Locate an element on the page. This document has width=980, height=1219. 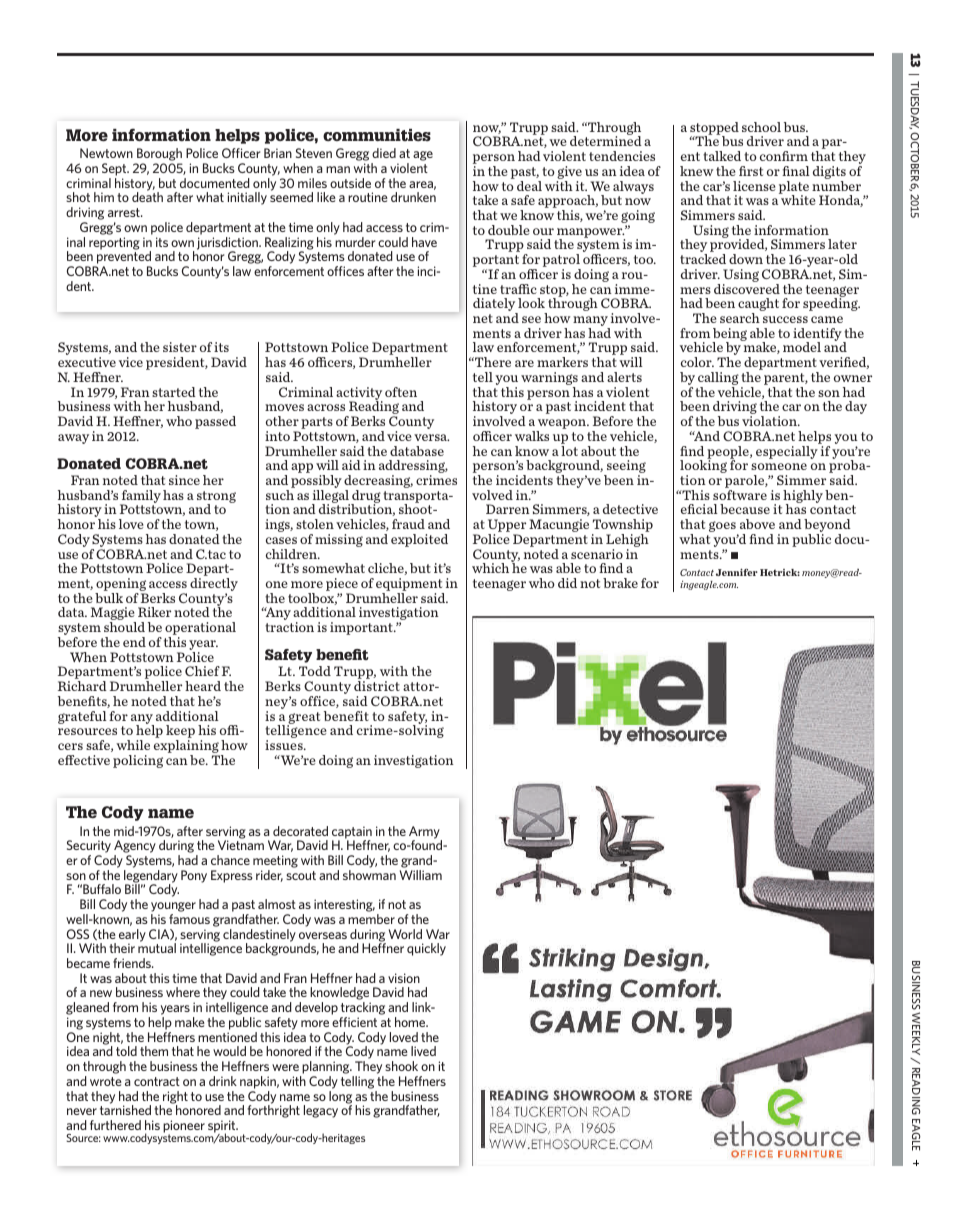
died is located at coordinates (384, 153).
